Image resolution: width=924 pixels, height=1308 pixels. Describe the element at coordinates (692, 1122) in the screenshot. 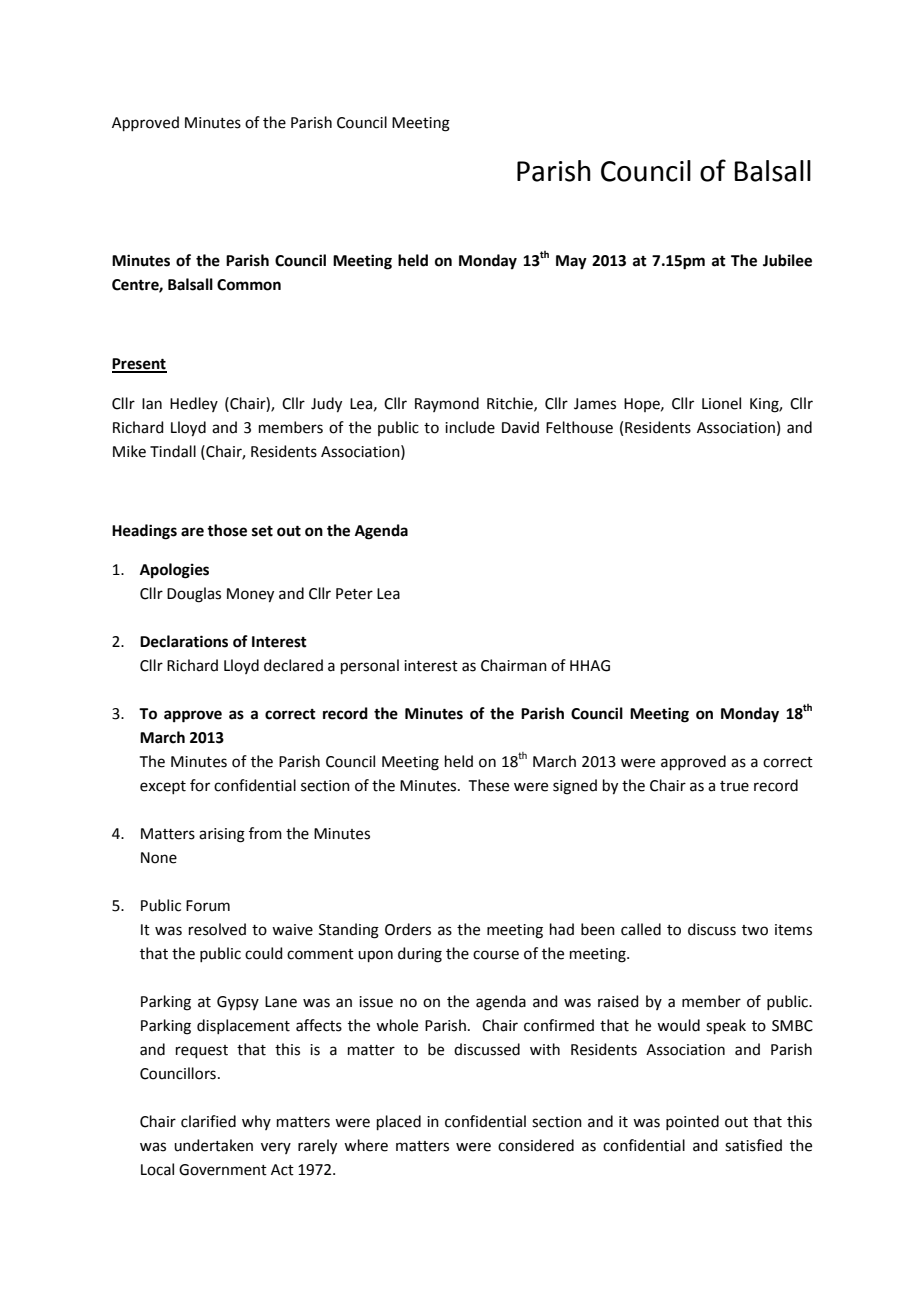

I see `pointed` at that location.
